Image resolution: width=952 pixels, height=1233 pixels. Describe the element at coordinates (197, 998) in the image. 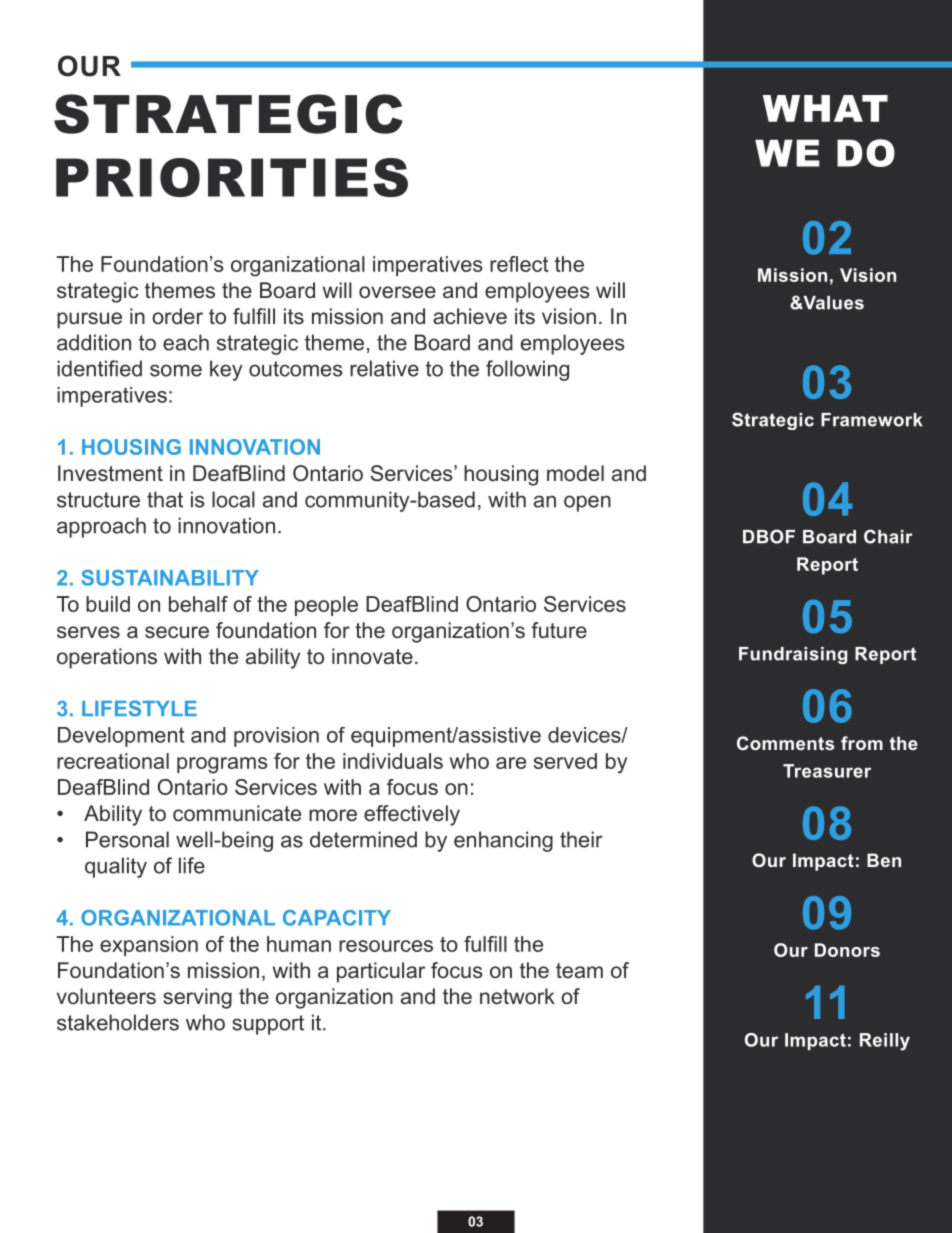

I see `serving` at that location.
